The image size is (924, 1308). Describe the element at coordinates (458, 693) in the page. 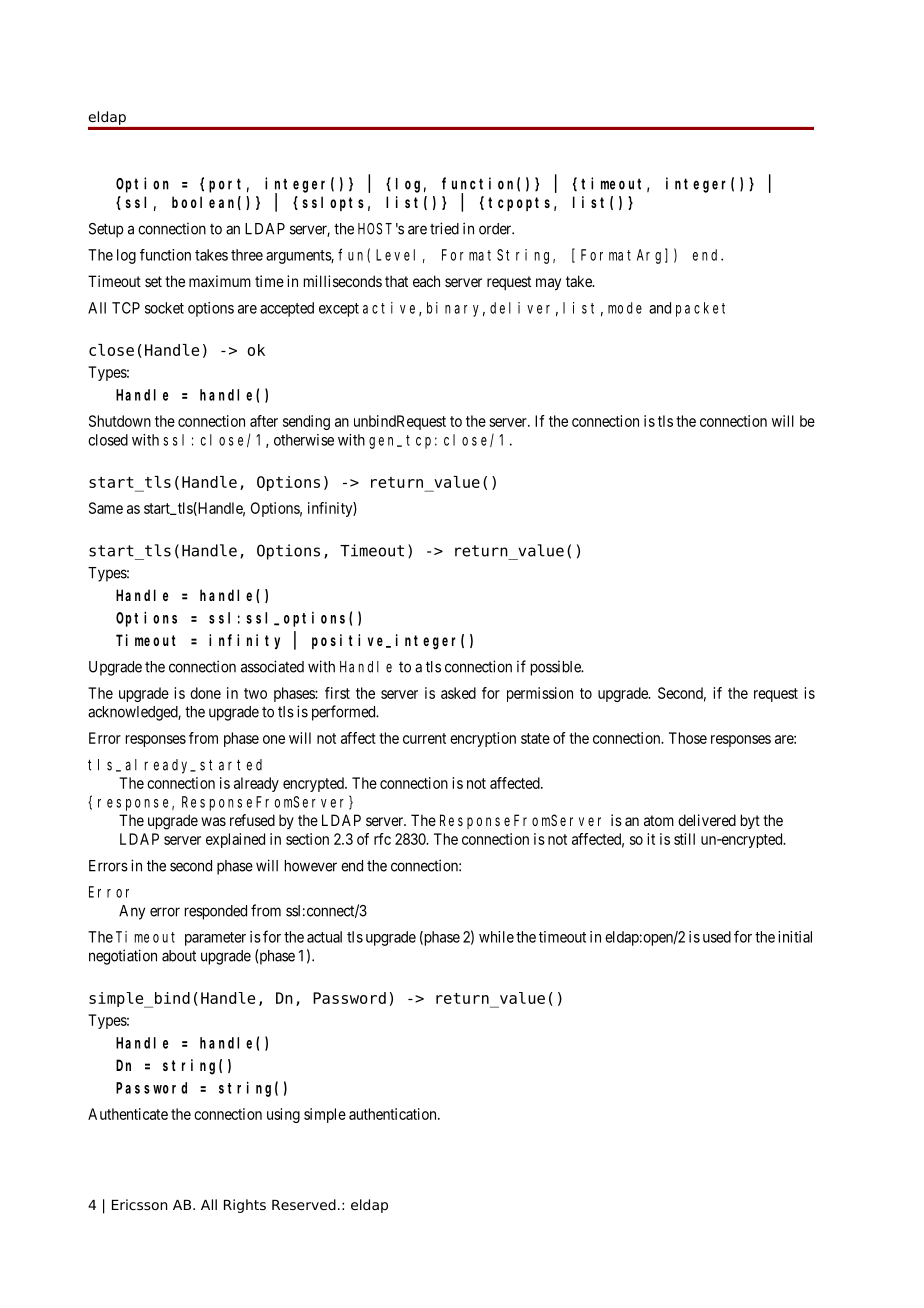

I see `asked` at that location.
